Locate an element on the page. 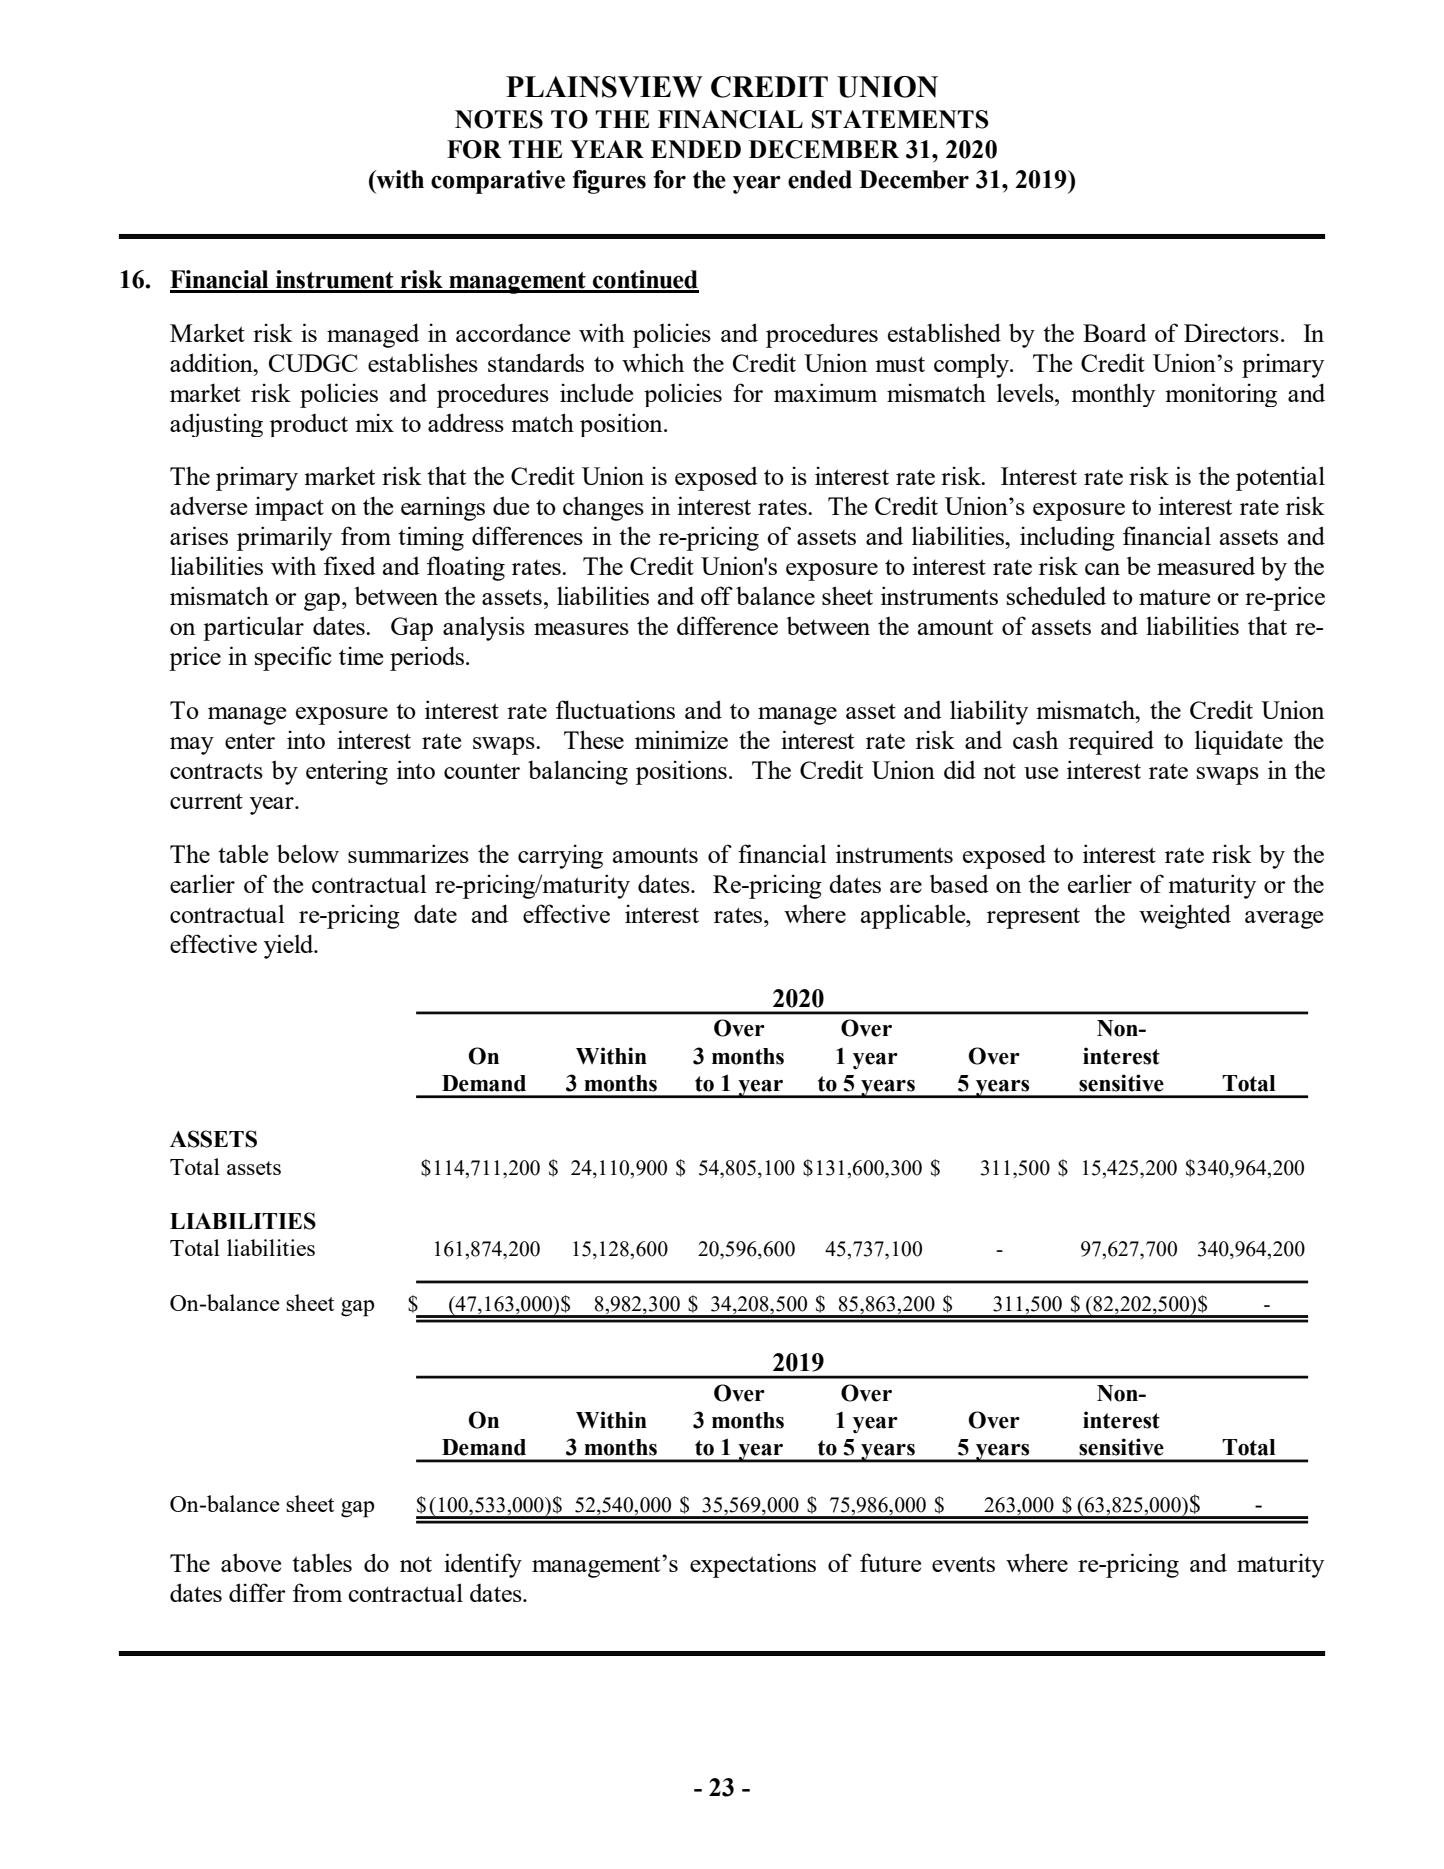 Image resolution: width=1444 pixels, height=1869 pixels. specific is located at coordinates (293, 658).
